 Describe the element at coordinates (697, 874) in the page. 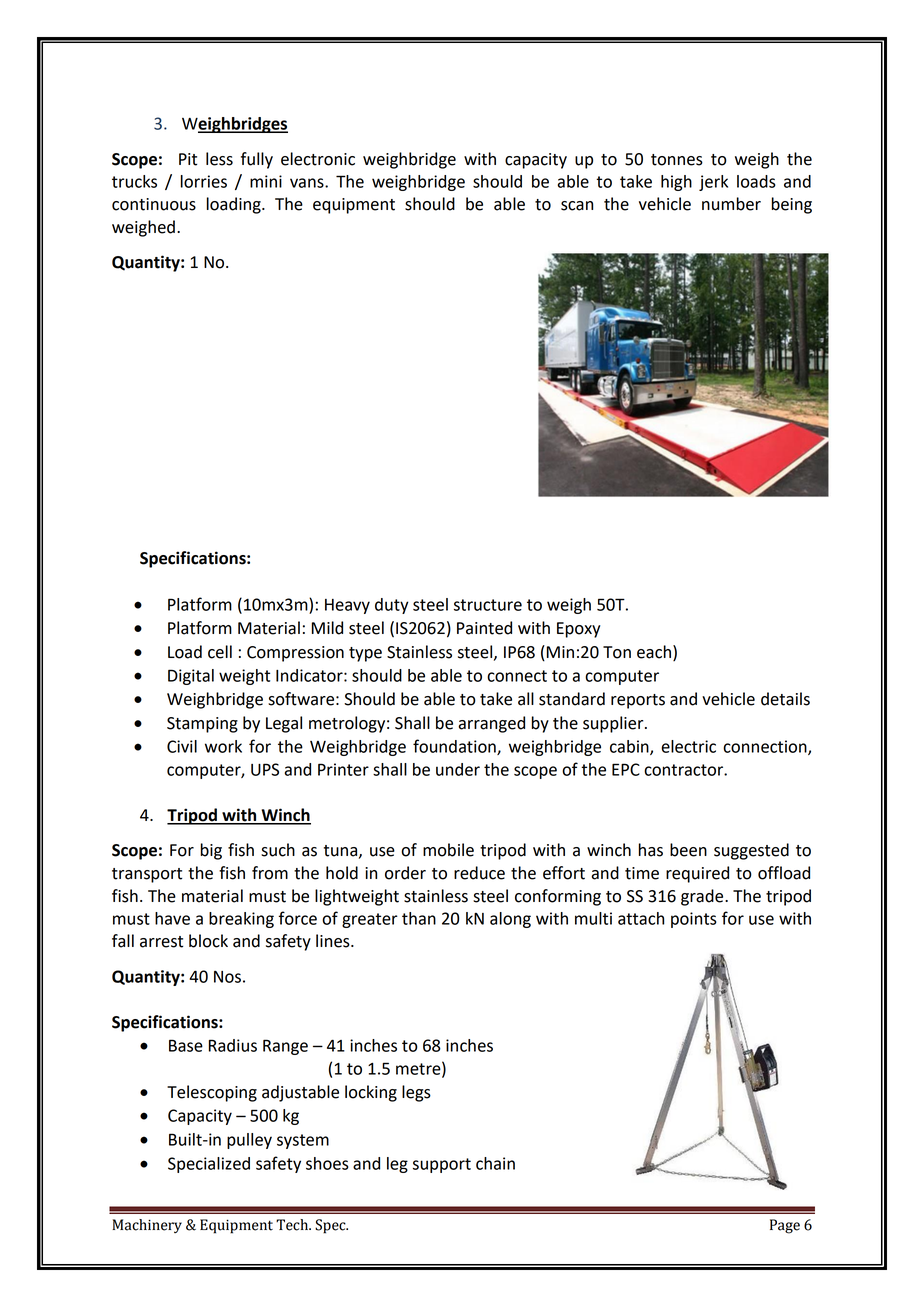

I see `required` at that location.
